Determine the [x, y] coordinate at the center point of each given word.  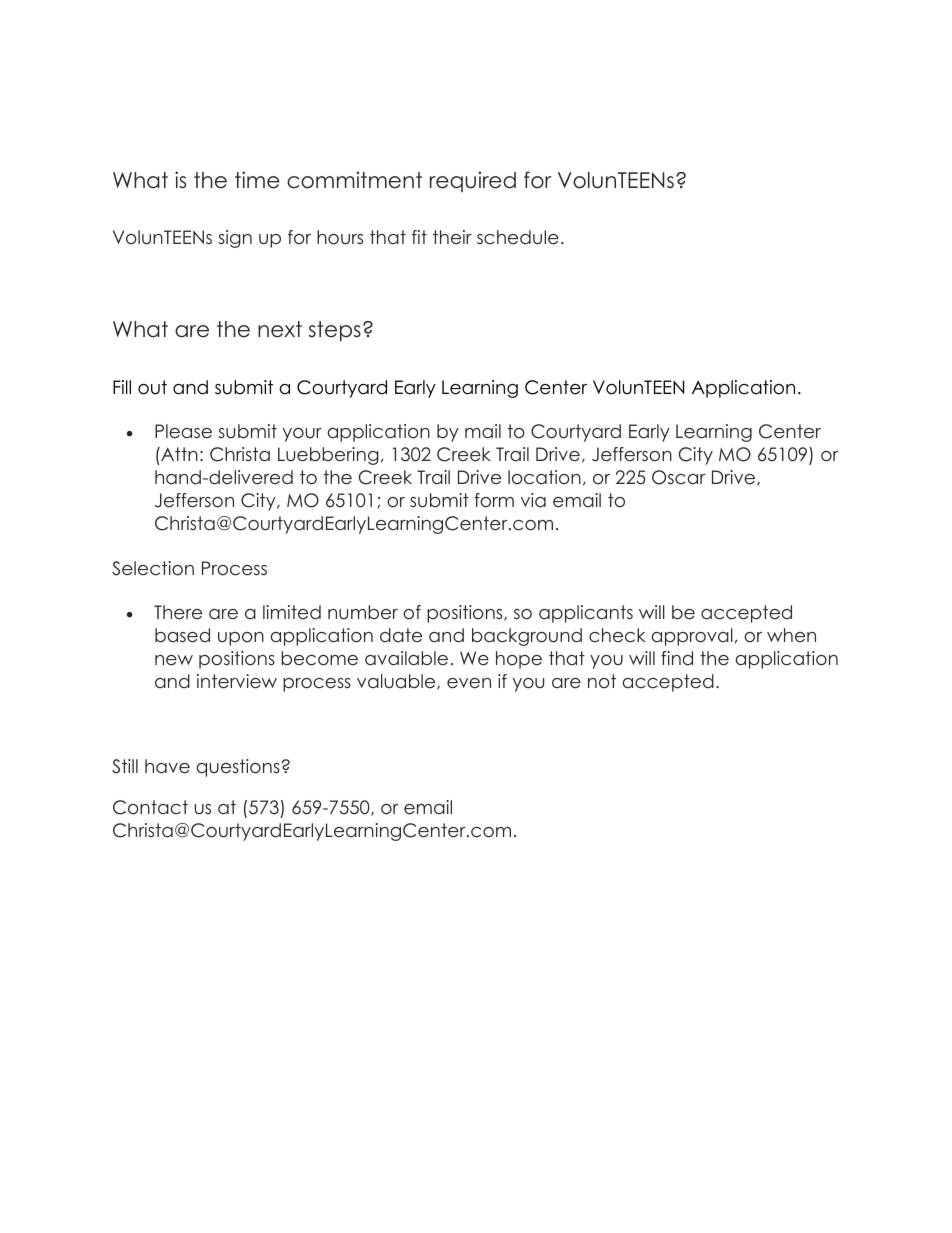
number [363, 612]
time [257, 180]
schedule [518, 237]
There [178, 612]
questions [238, 768]
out [152, 387]
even [469, 683]
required [473, 181]
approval [692, 637]
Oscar [678, 477]
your [302, 435]
